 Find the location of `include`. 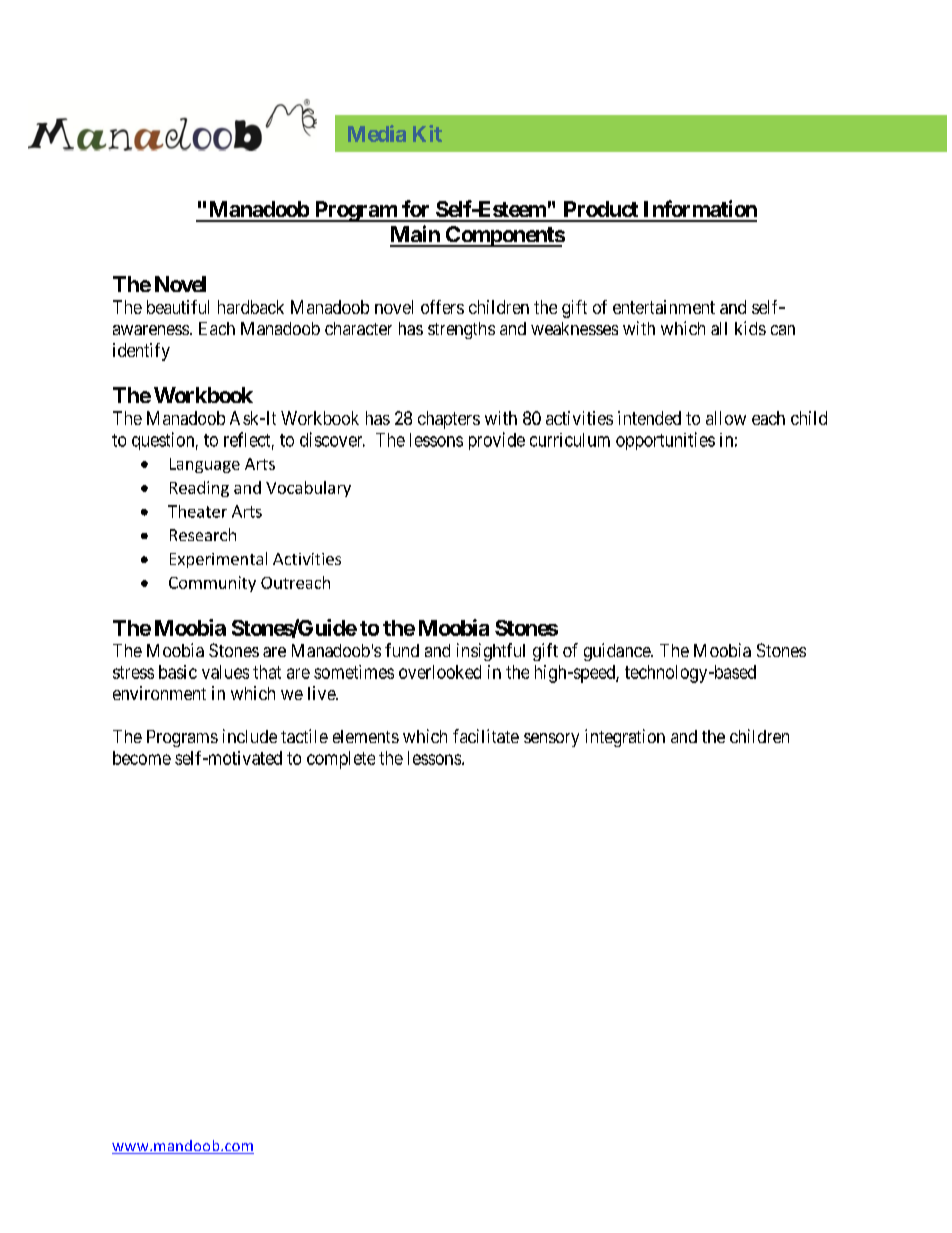

include is located at coordinates (250, 736).
